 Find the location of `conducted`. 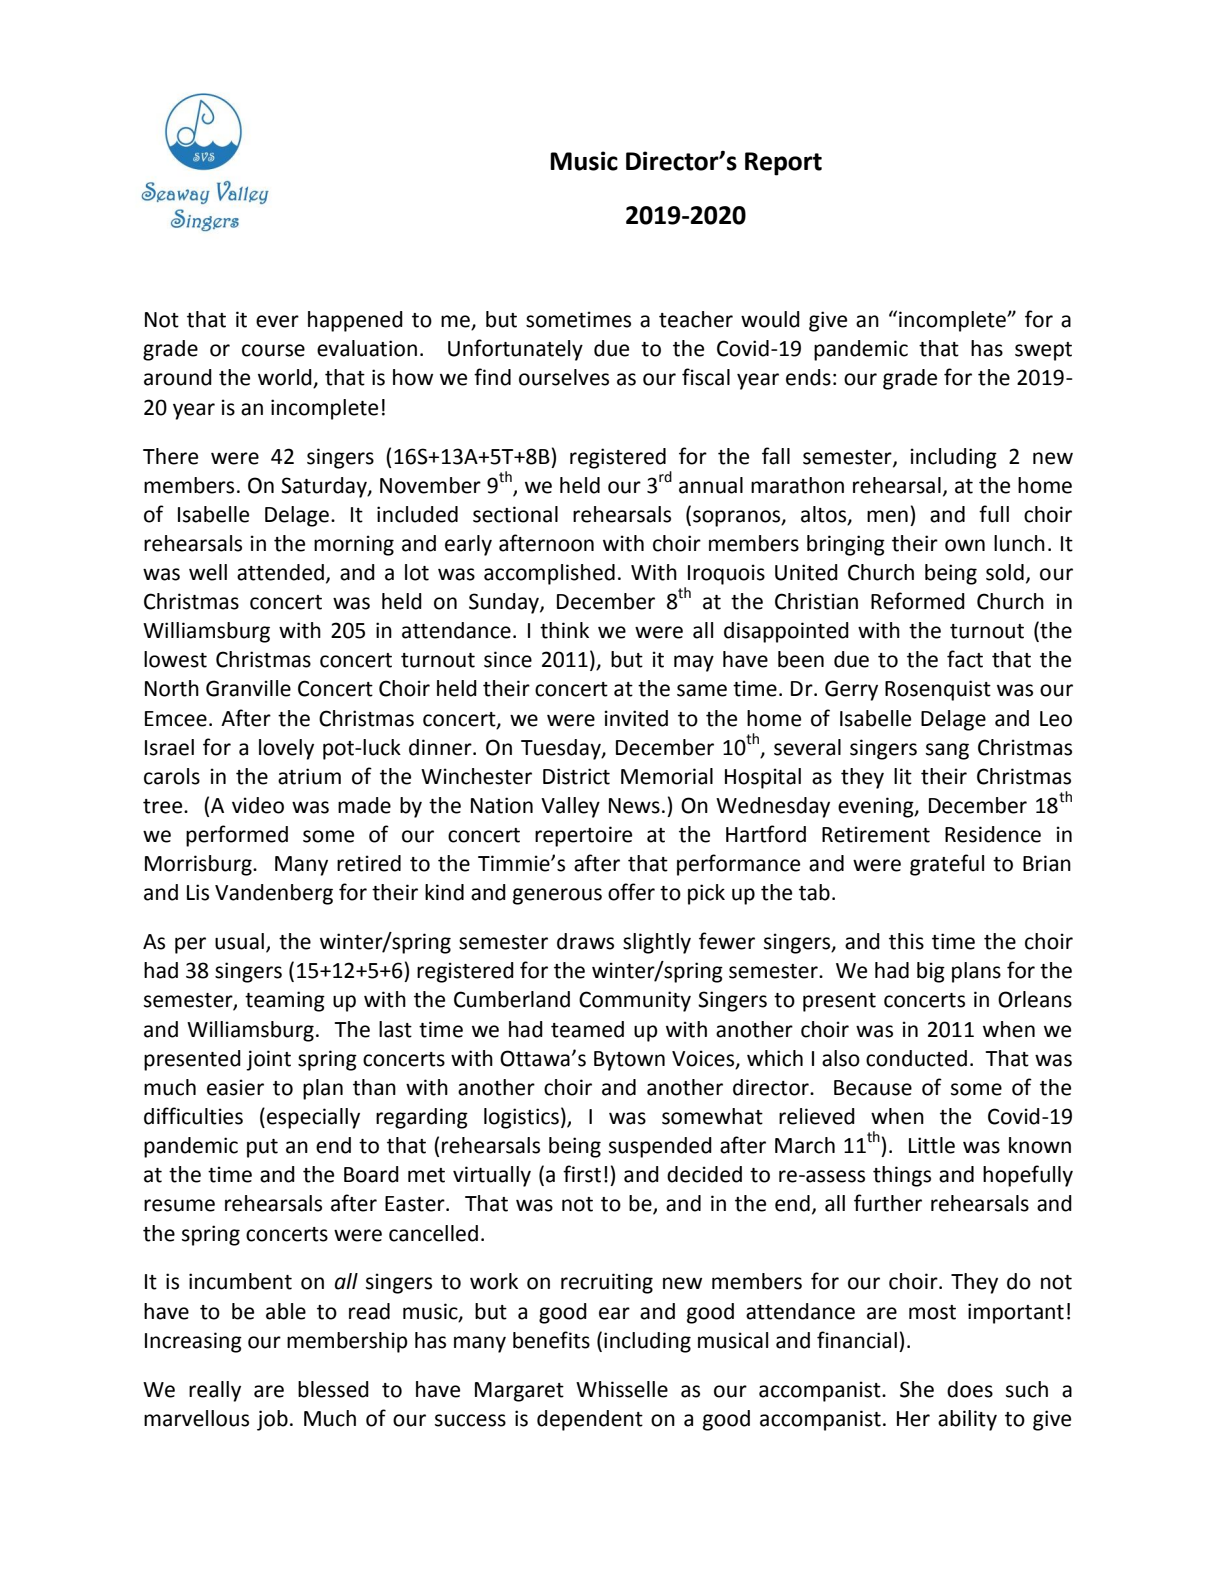

conducted is located at coordinates (916, 1058).
